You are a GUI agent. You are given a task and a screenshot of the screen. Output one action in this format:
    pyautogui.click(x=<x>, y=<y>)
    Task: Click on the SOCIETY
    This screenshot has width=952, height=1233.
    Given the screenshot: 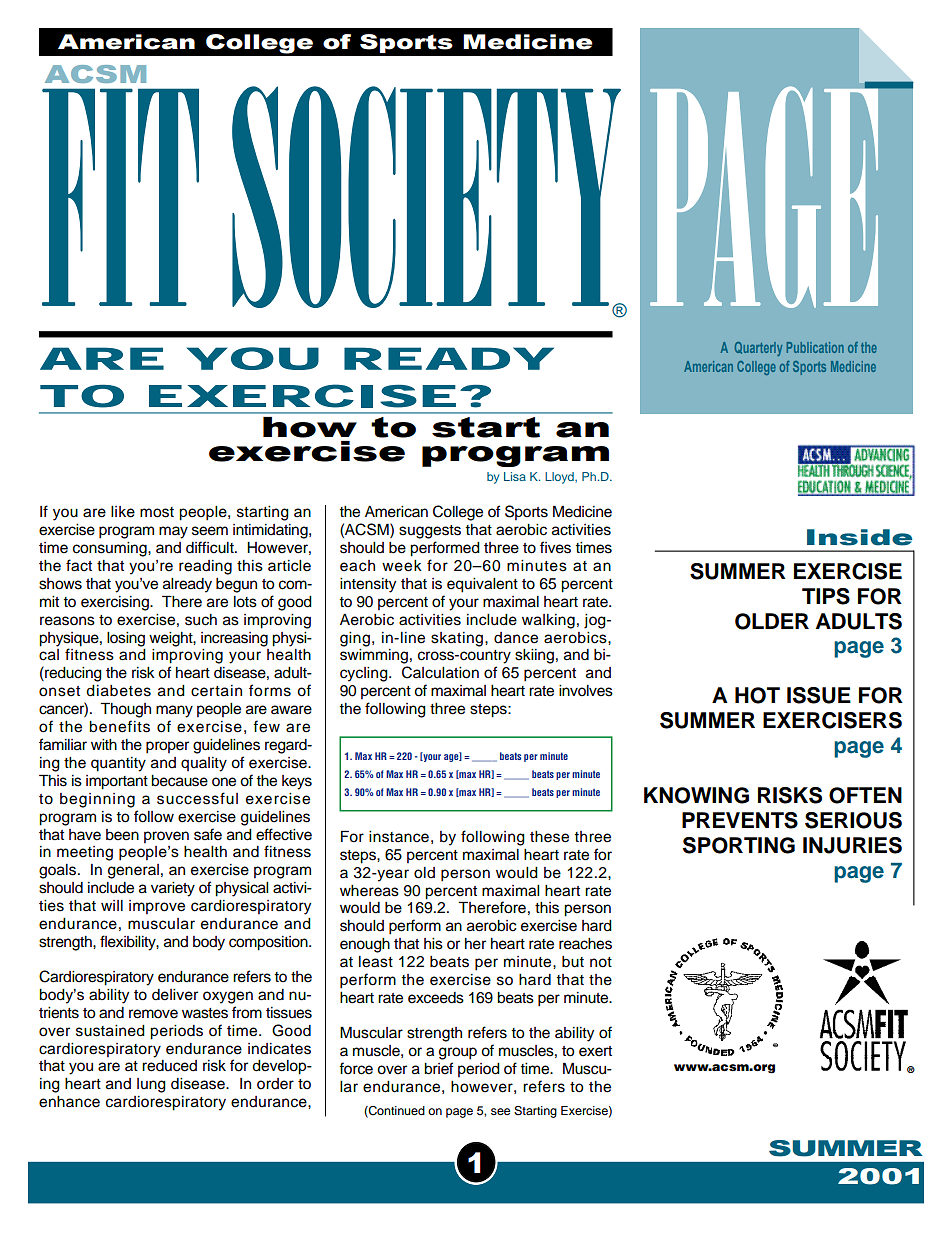 What is the action you would take?
    pyautogui.click(x=427, y=198)
